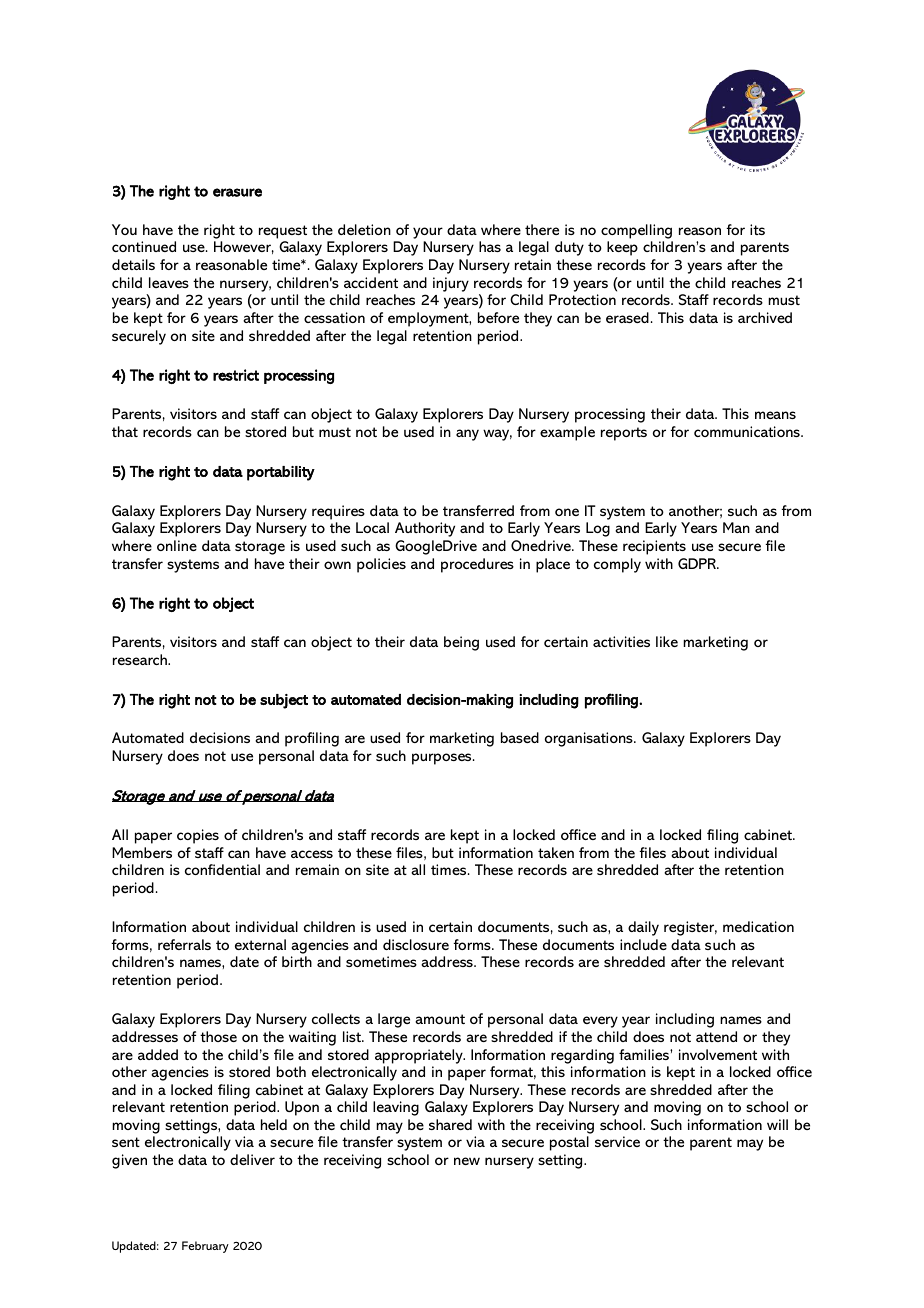 The width and height of the screenshot is (924, 1308). Describe the element at coordinates (416, 944) in the screenshot. I see `disclosure` at that location.
